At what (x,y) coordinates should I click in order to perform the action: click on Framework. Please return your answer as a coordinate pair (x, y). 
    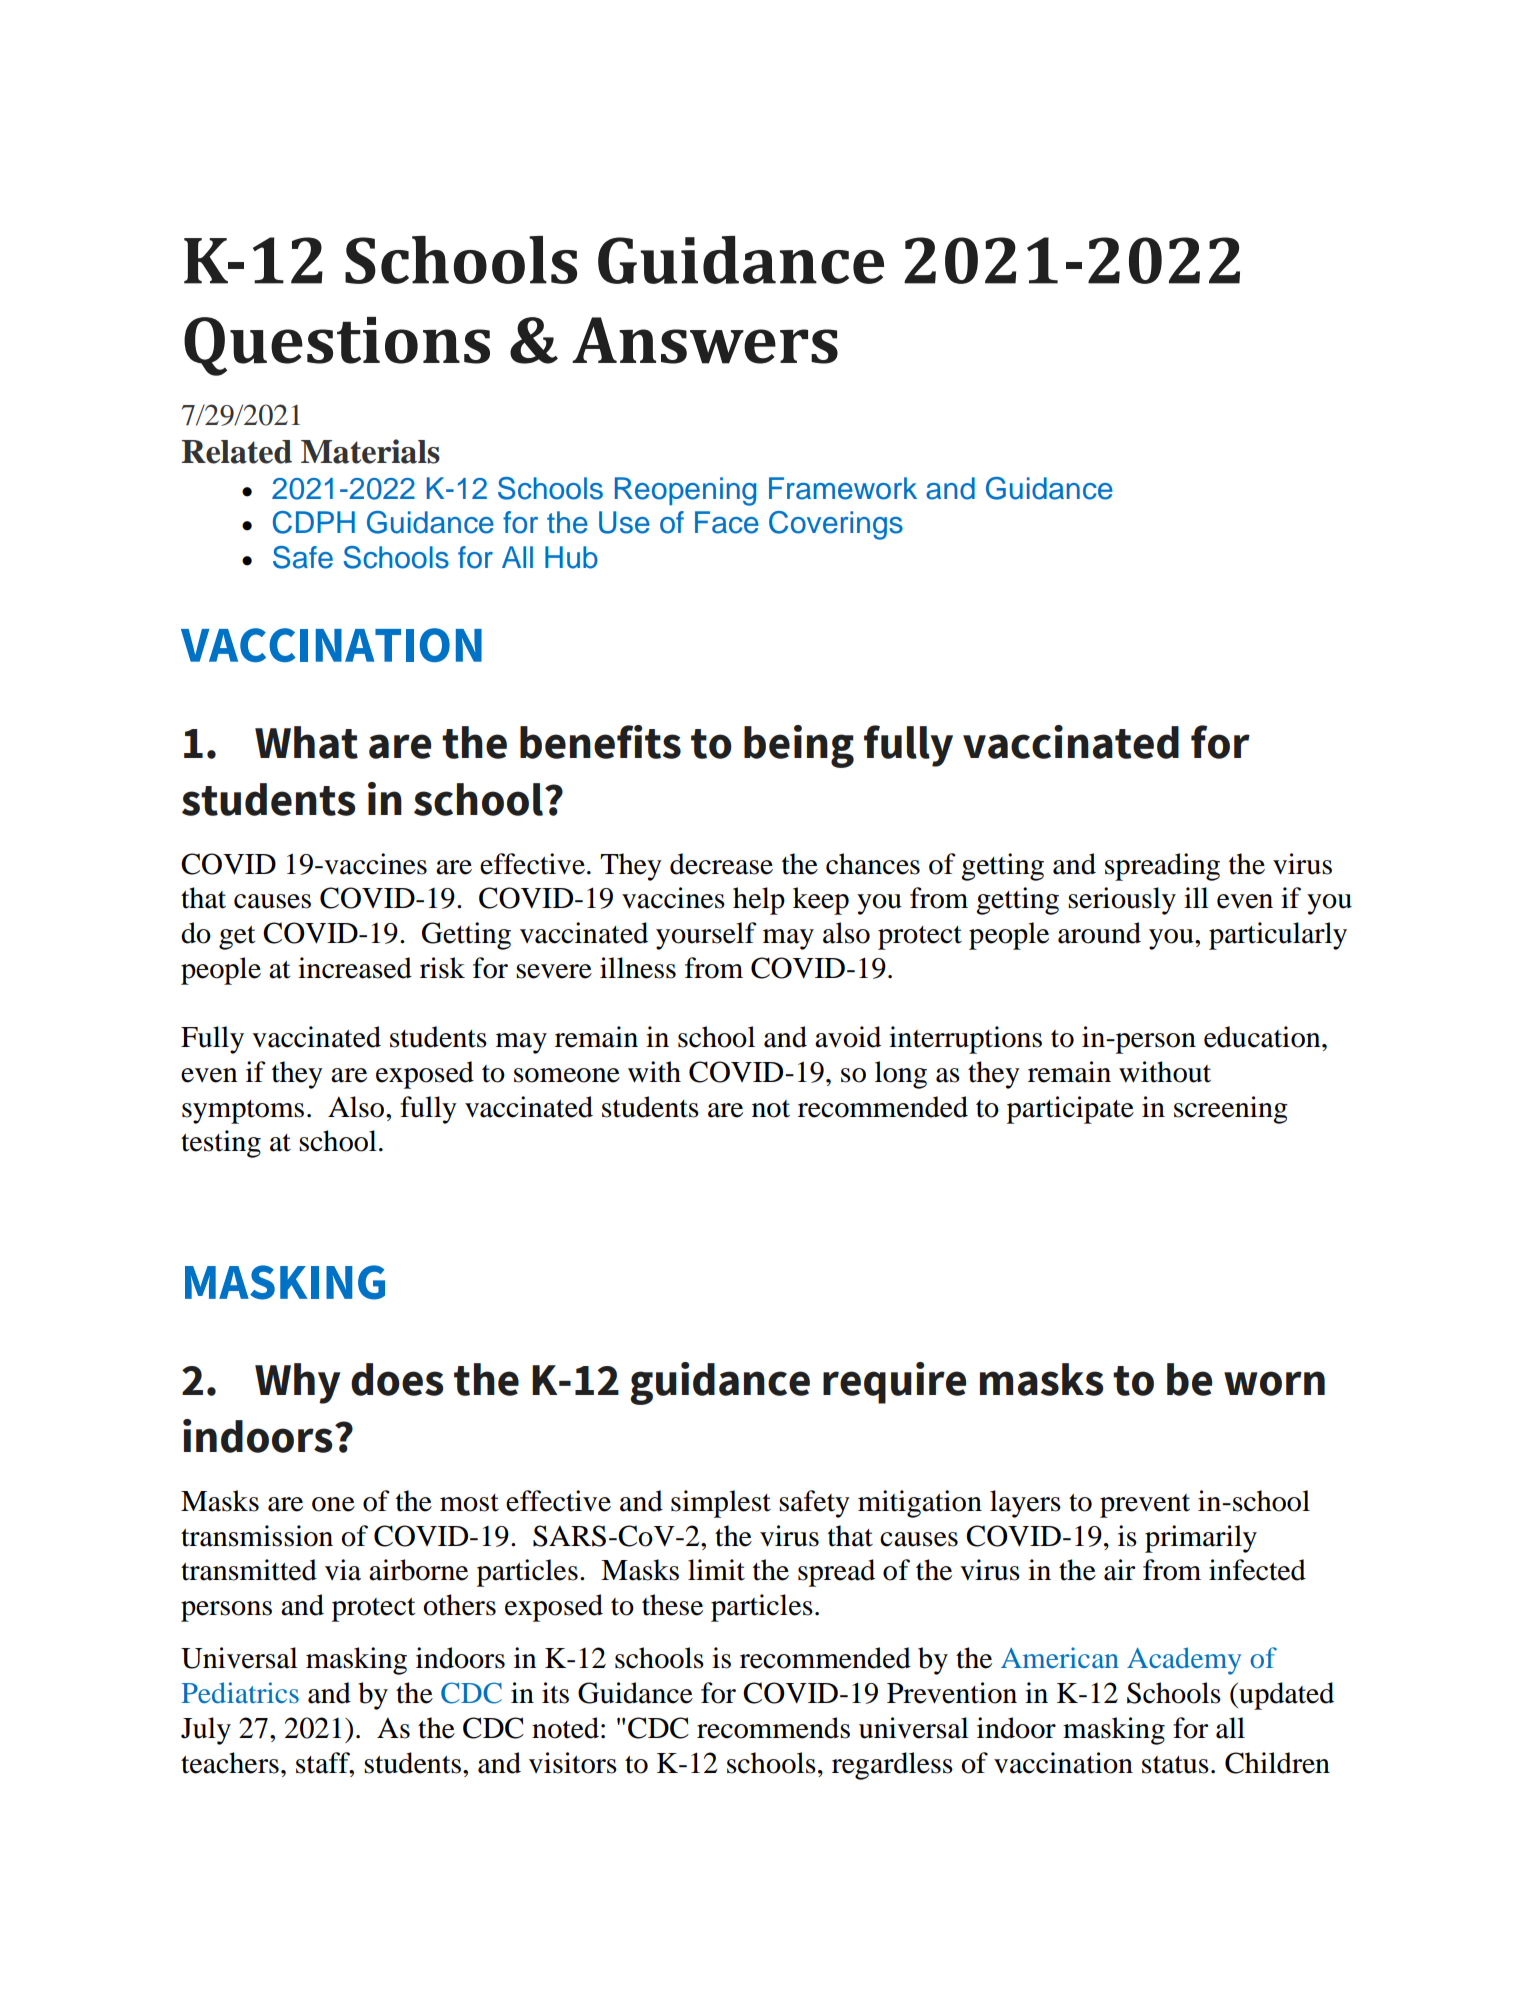
    Looking at the image, I should click on (843, 488).
